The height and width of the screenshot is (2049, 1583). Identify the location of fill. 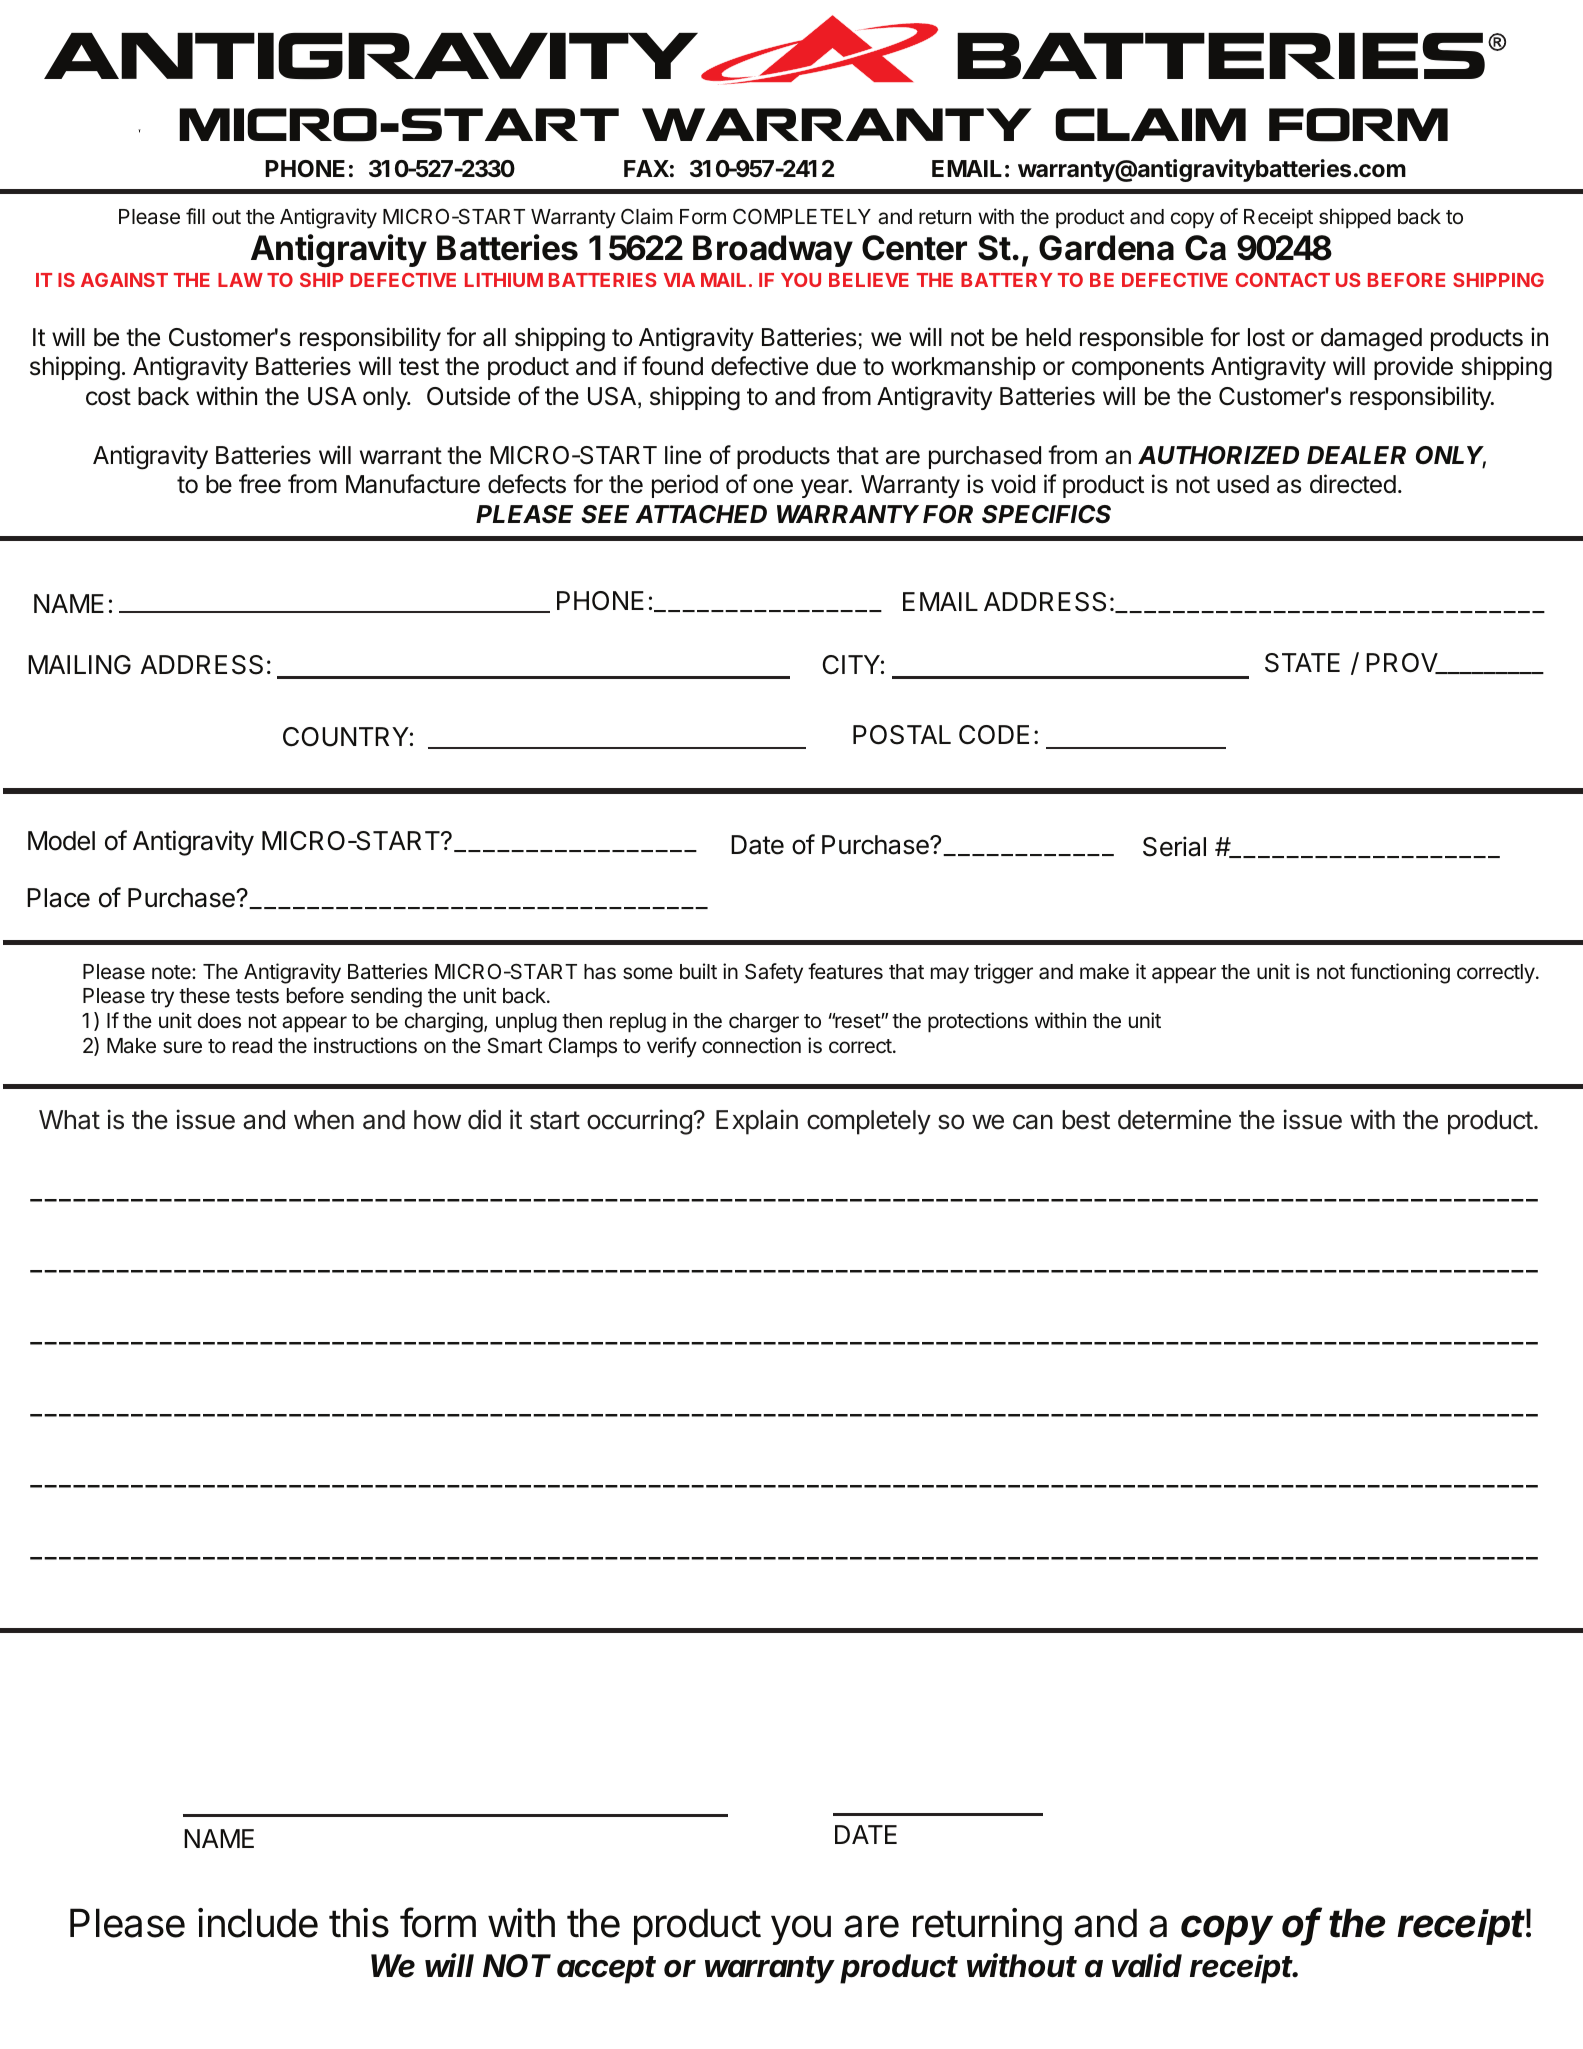
(195, 216).
